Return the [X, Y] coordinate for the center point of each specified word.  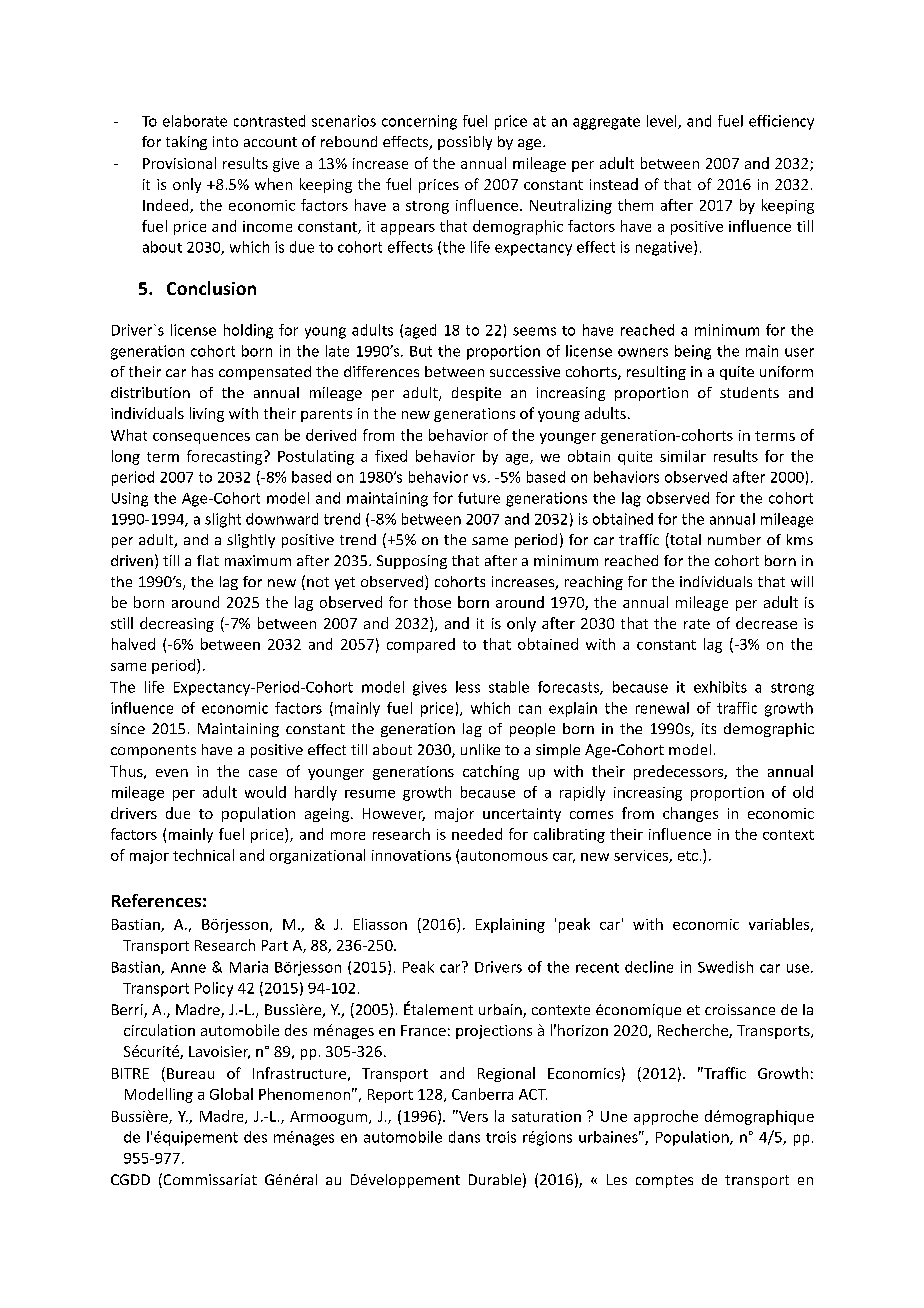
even [172, 773]
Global [231, 1094]
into [225, 141]
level [663, 122]
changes [690, 814]
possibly [465, 143]
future [479, 498]
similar [683, 456]
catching [491, 772]
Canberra [482, 1094]
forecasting [226, 457]
